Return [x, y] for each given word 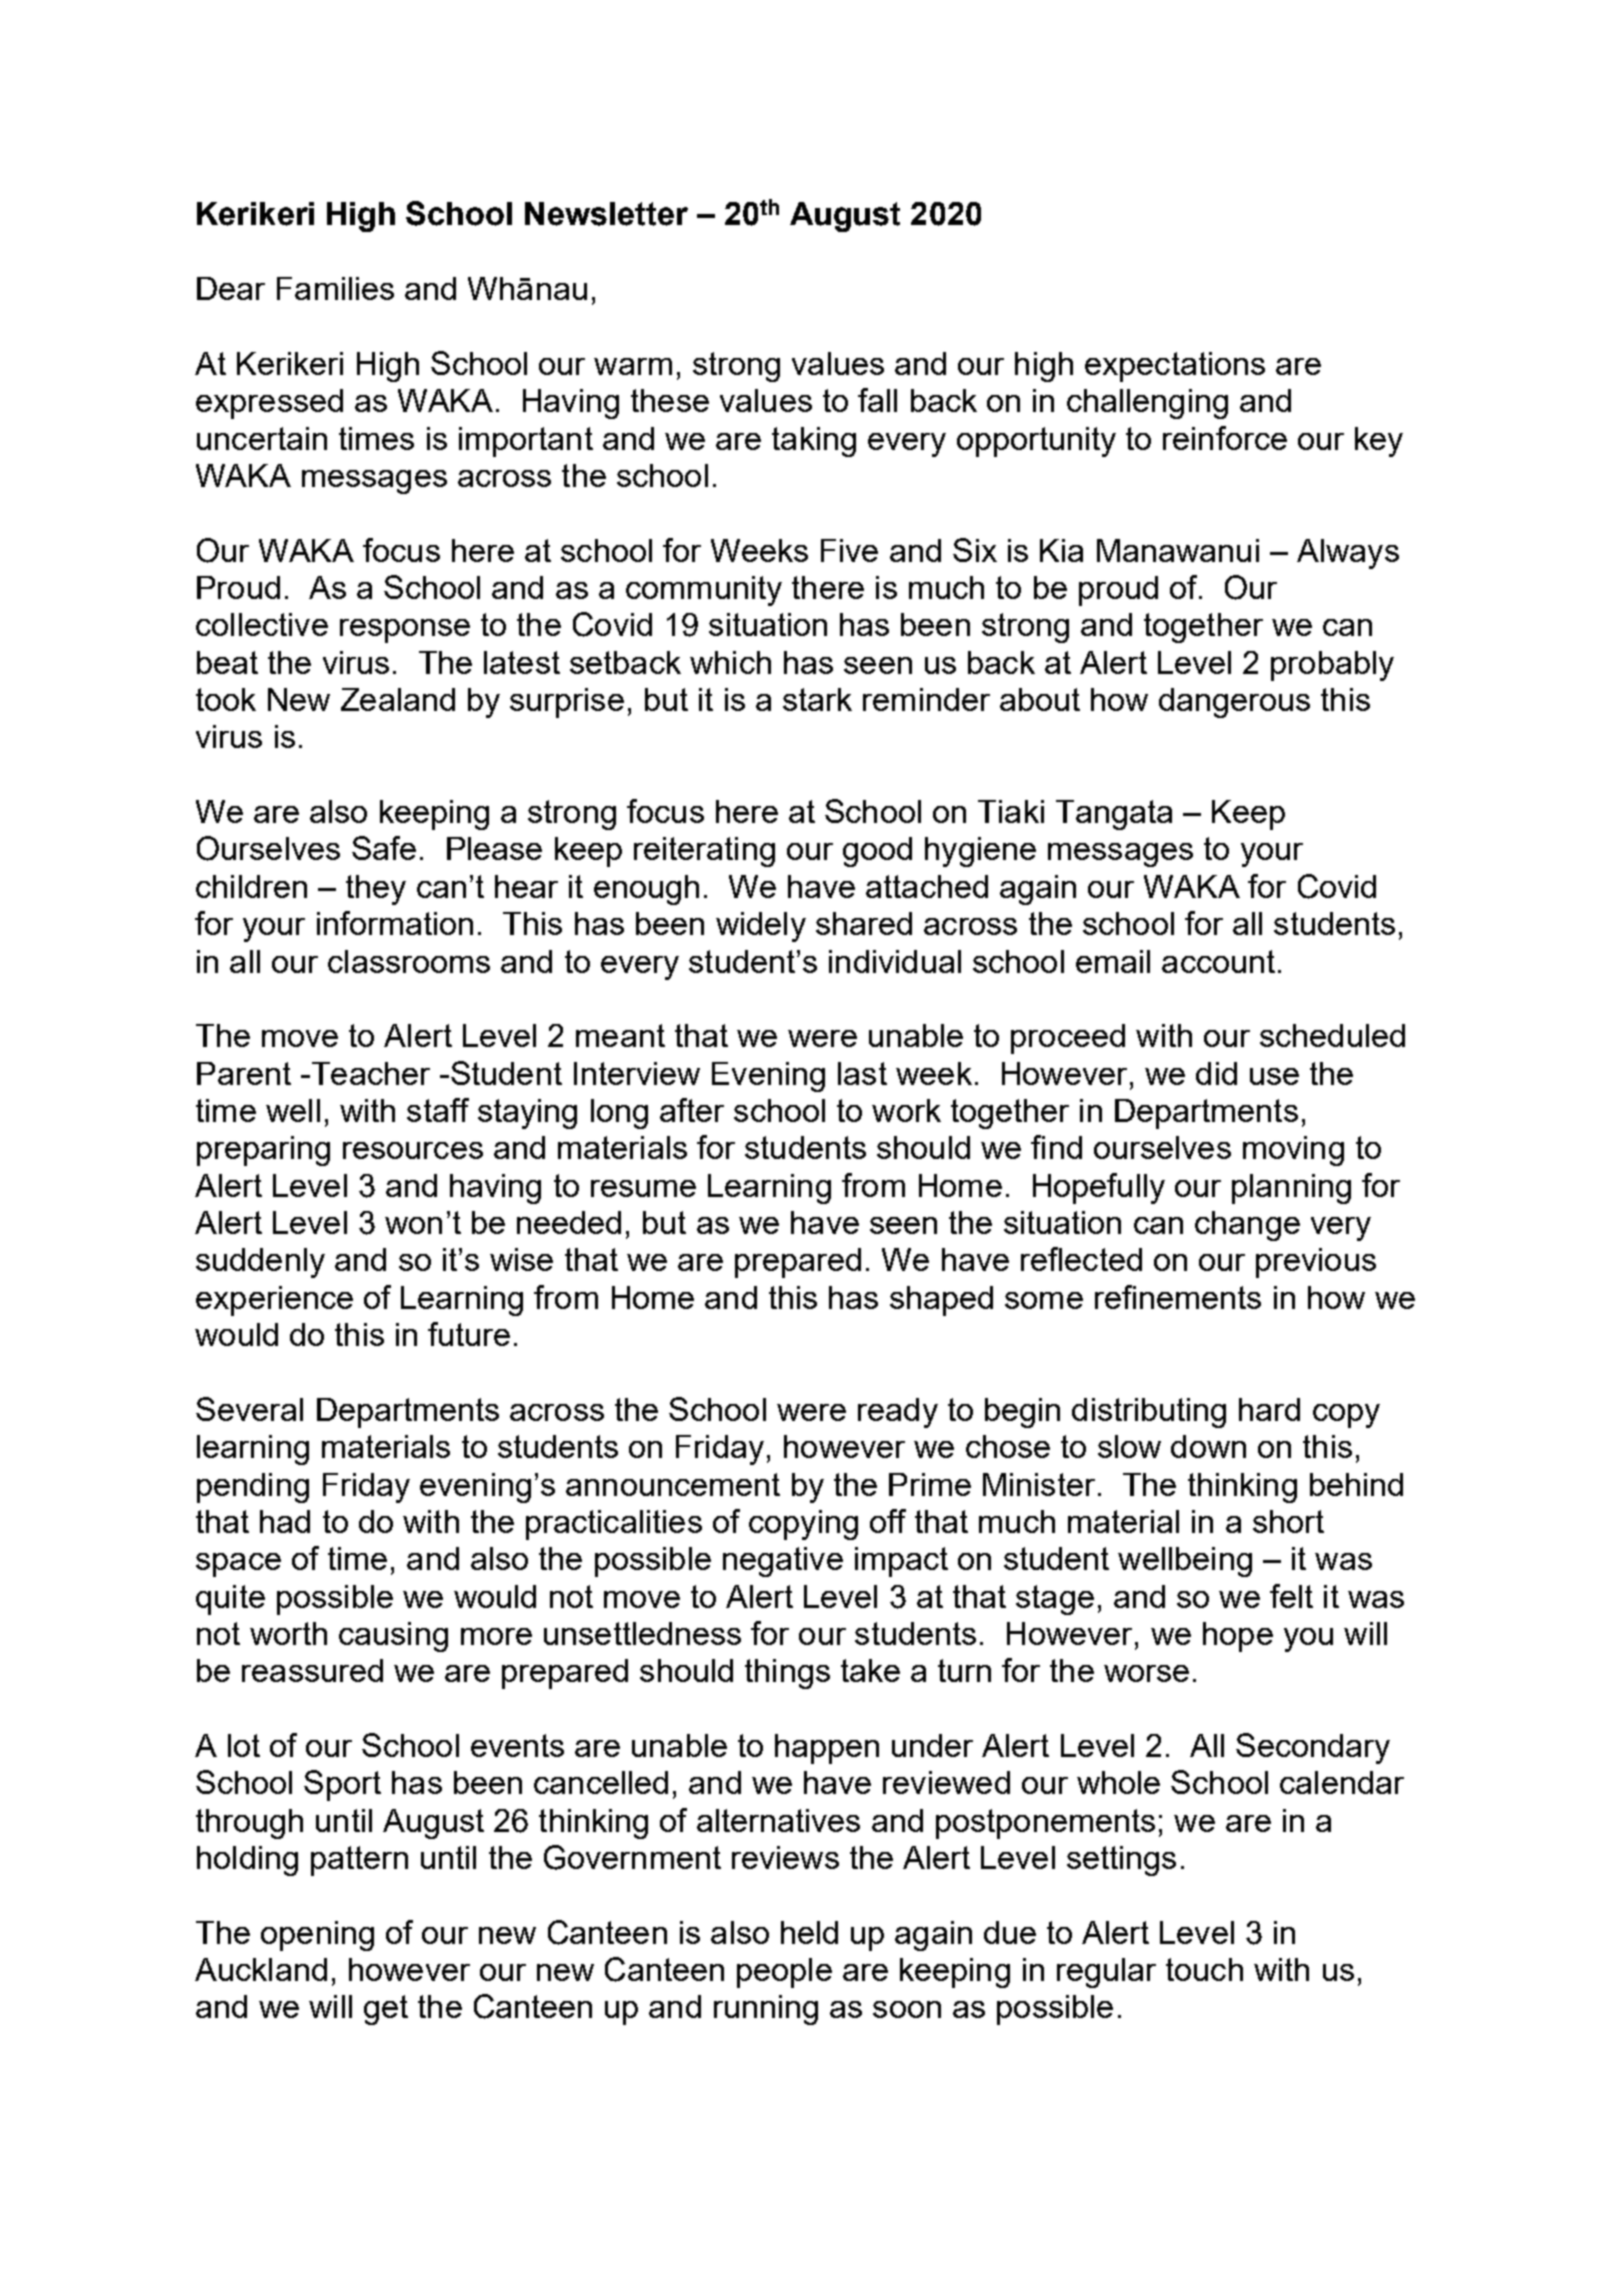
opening [317, 1936]
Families [335, 288]
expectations [1175, 367]
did [1216, 1073]
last [862, 1073]
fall [877, 400]
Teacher [369, 1073]
